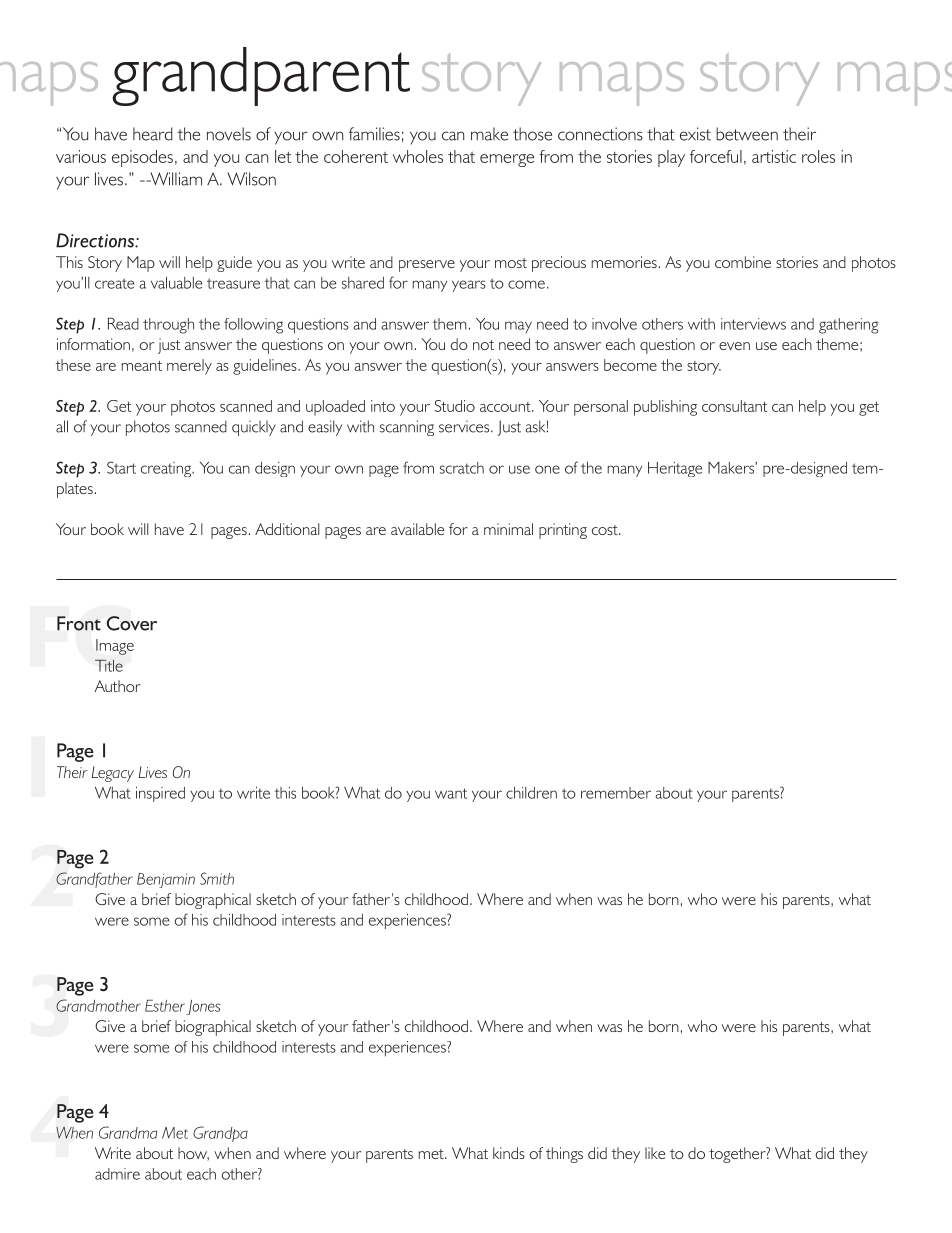 Image resolution: width=952 pixels, height=1233 pixels. Describe the element at coordinates (451, 793) in the page. I see `want` at that location.
